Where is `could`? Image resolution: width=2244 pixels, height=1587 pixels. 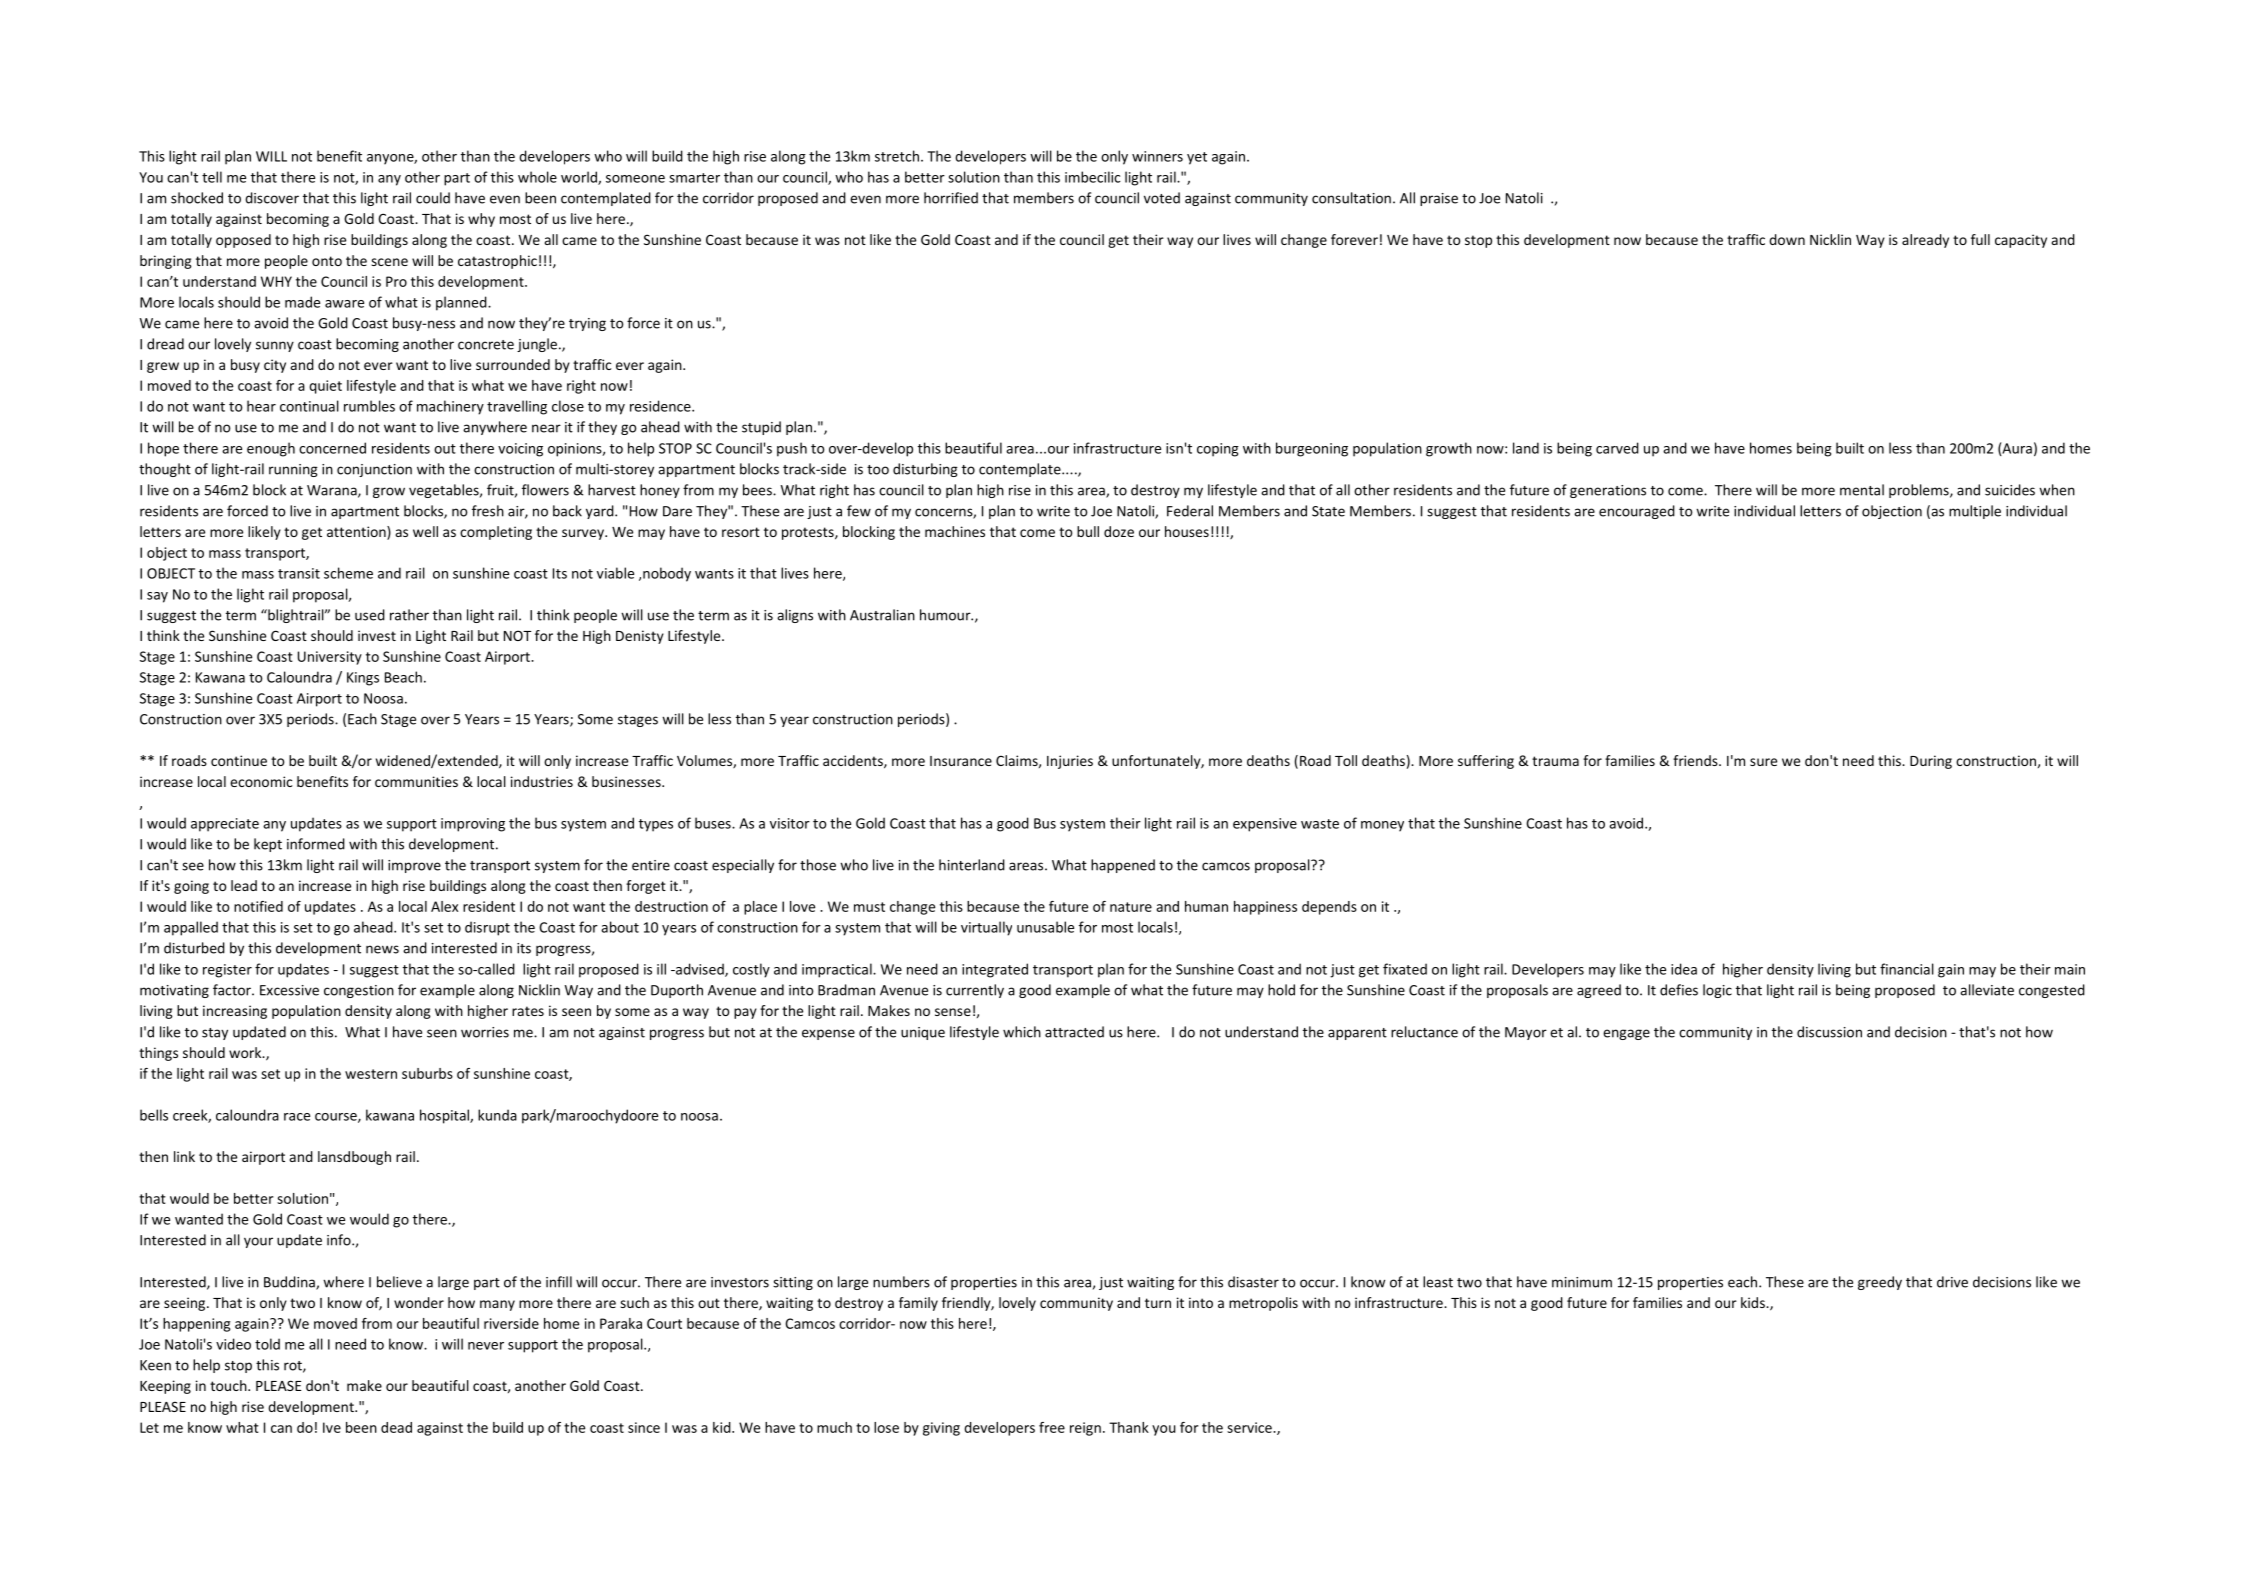
could is located at coordinates (433, 198).
